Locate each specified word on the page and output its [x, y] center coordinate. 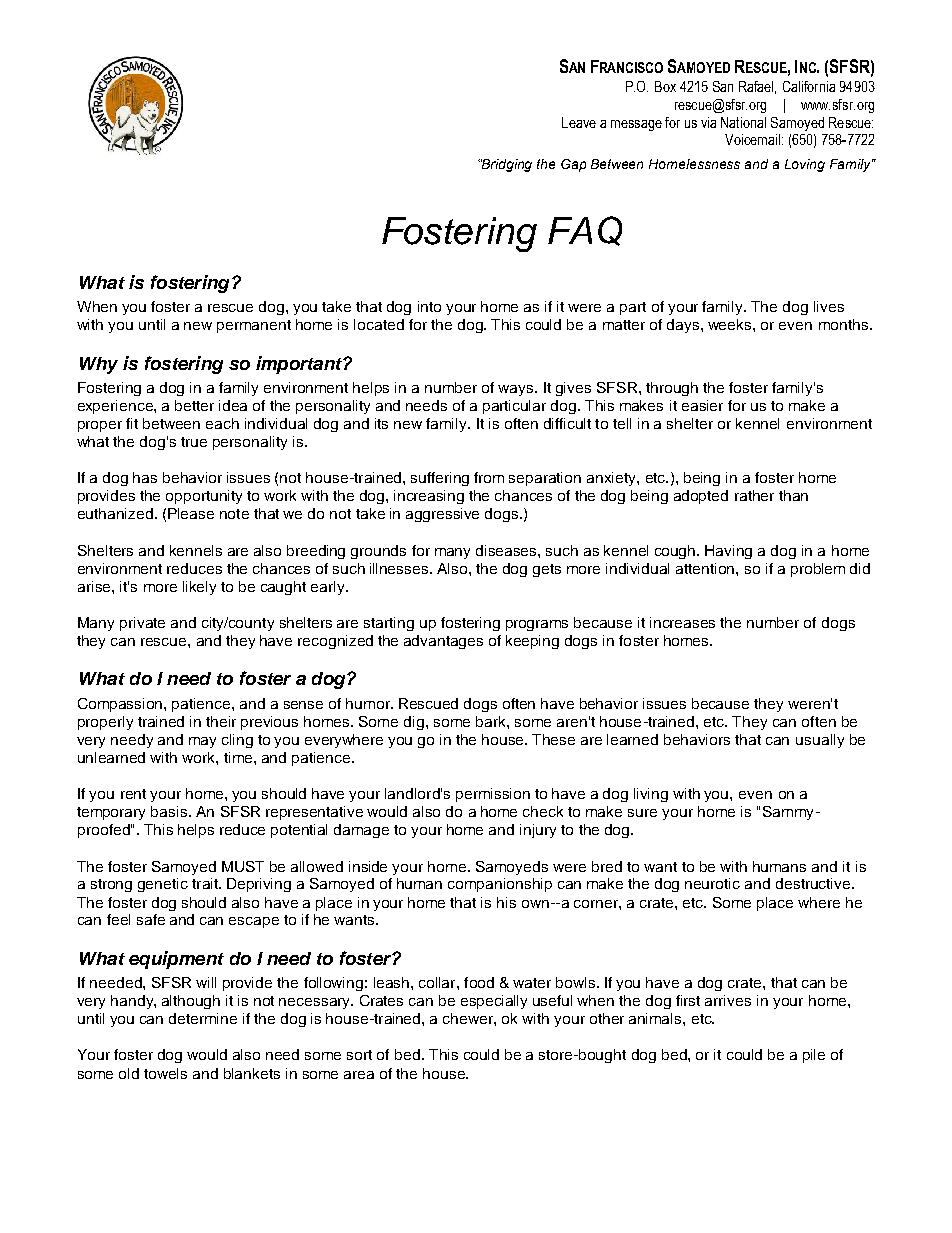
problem [818, 570]
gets [547, 570]
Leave [579, 122]
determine [203, 1018]
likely [199, 588]
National [743, 122]
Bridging [506, 165]
